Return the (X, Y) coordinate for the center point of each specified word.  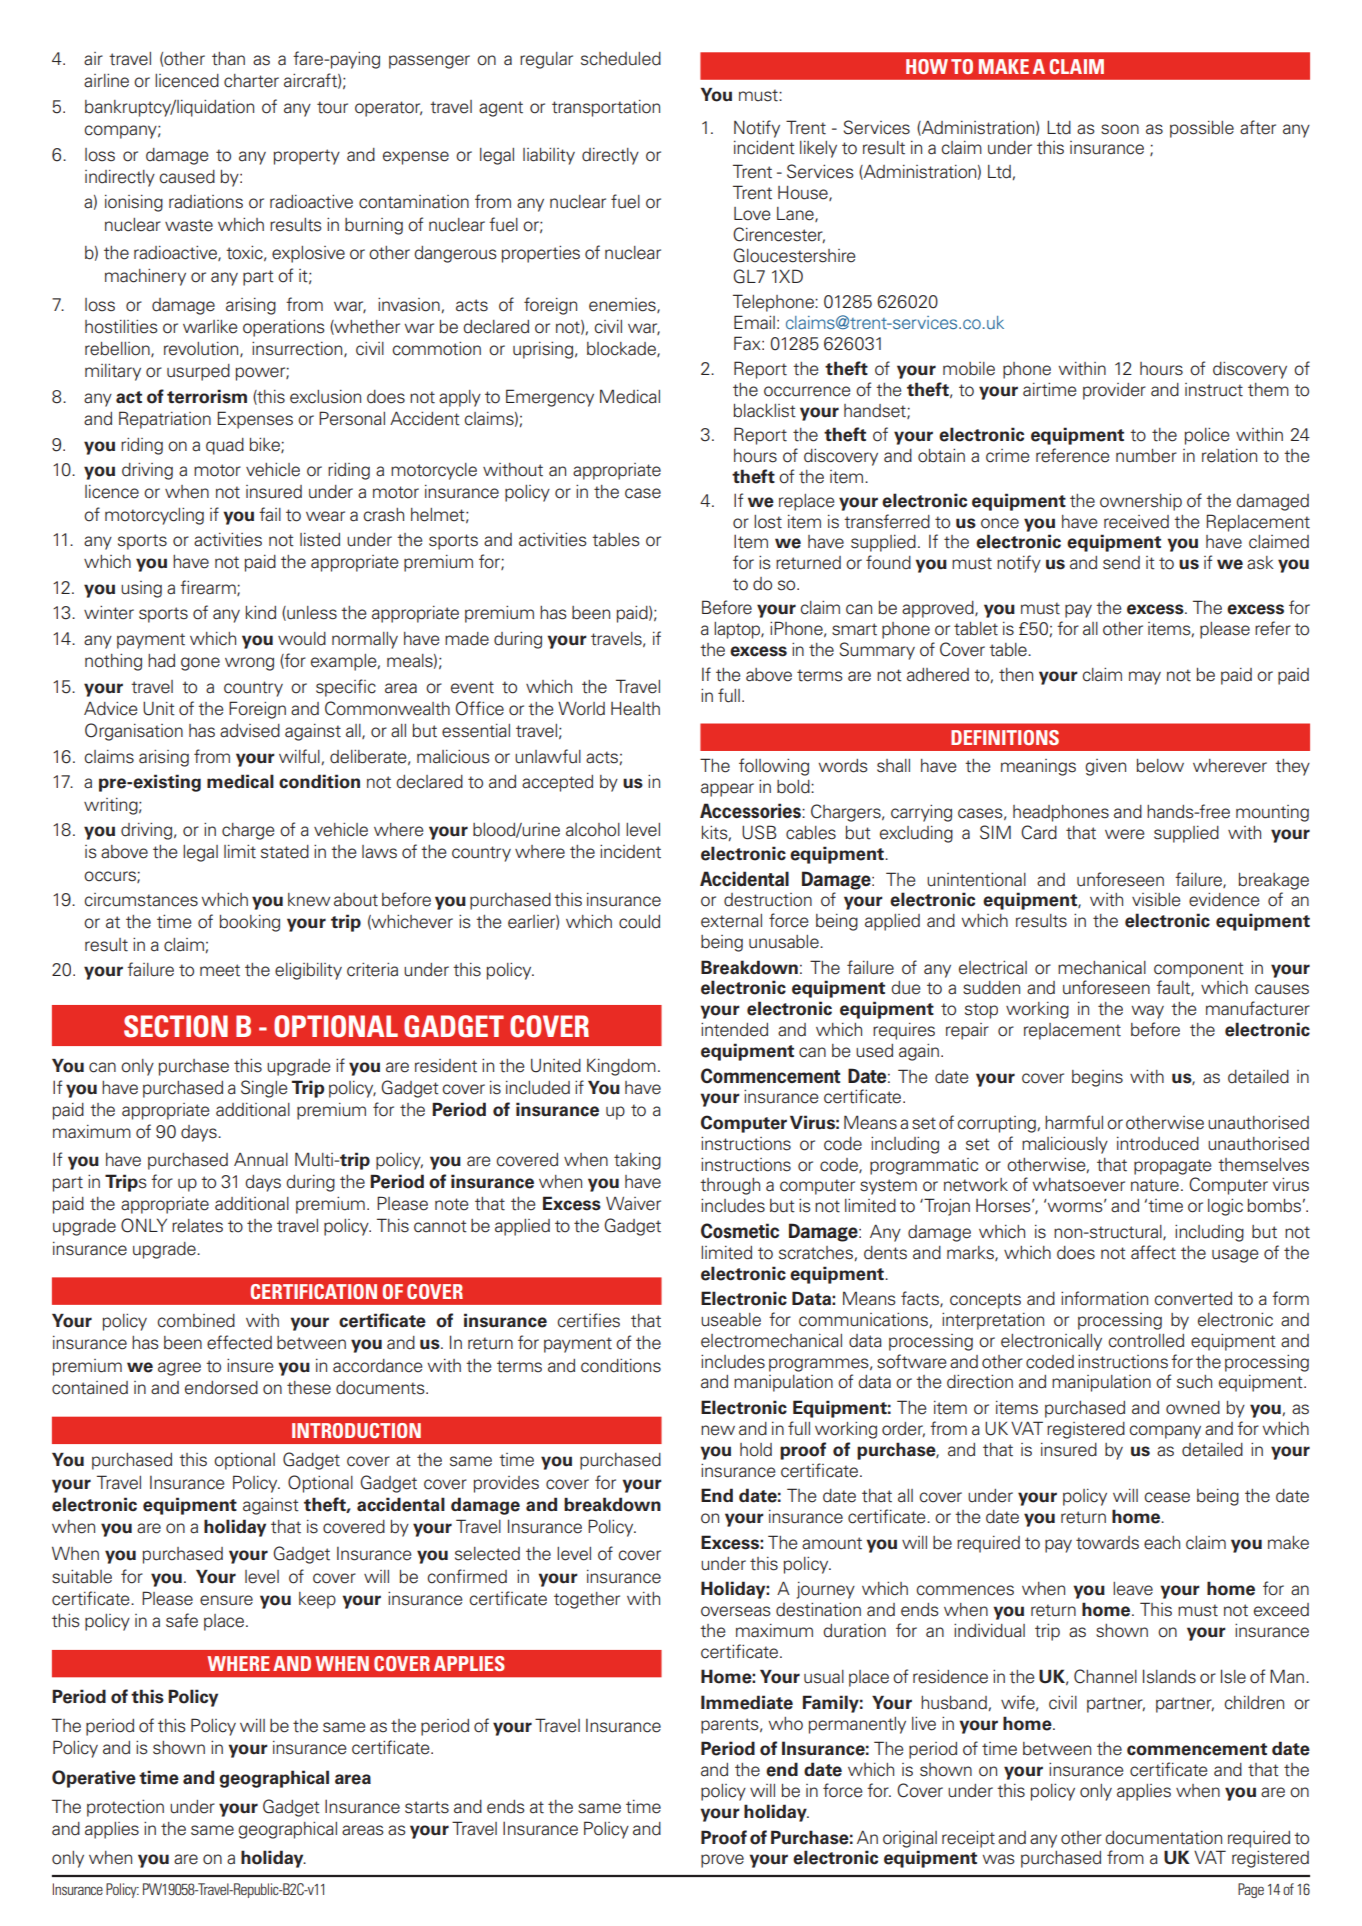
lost (768, 522)
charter (251, 81)
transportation (606, 108)
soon (1120, 129)
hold (756, 1450)
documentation (1163, 1838)
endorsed (221, 1388)
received (1136, 522)
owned (1193, 1408)
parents (731, 1726)
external (731, 921)
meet (220, 970)
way (1147, 1012)
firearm (209, 588)
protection (125, 1808)
